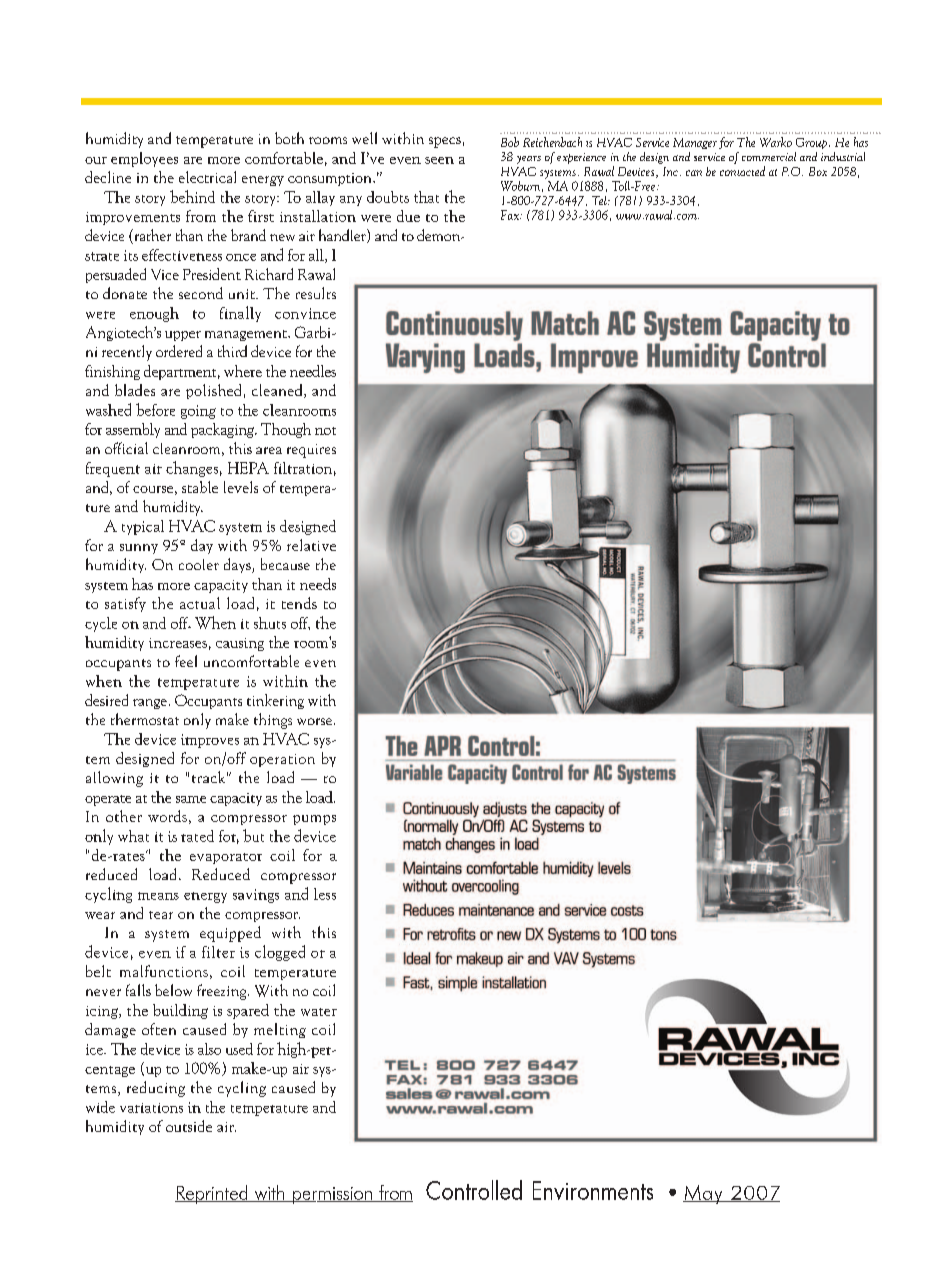 This screenshot has width=952, height=1278. I want to click on relative, so click(311, 545).
